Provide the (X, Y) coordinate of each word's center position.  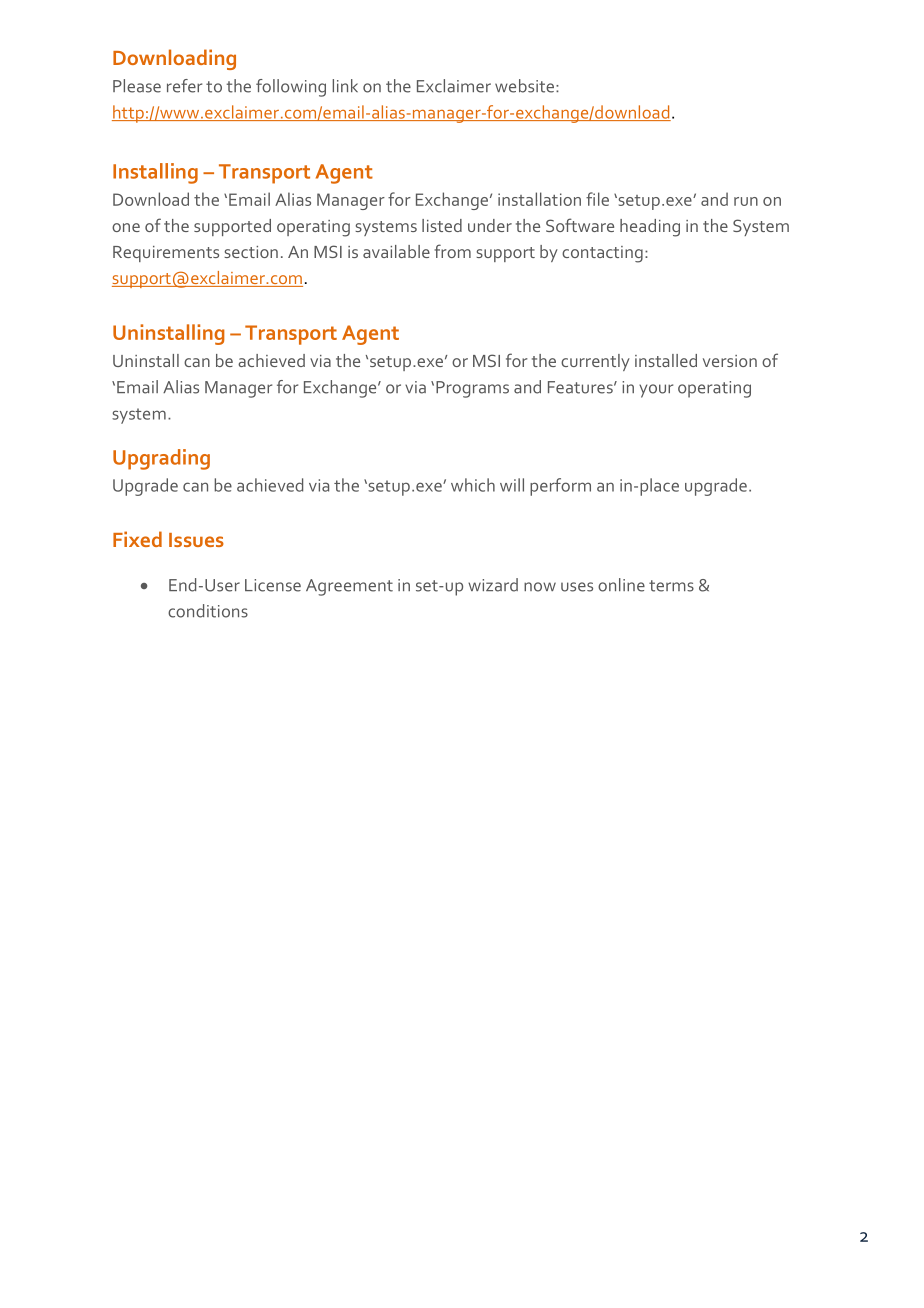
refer (184, 86)
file (597, 199)
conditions (208, 611)
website (524, 86)
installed (666, 360)
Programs (472, 389)
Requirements (166, 254)
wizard (493, 585)
